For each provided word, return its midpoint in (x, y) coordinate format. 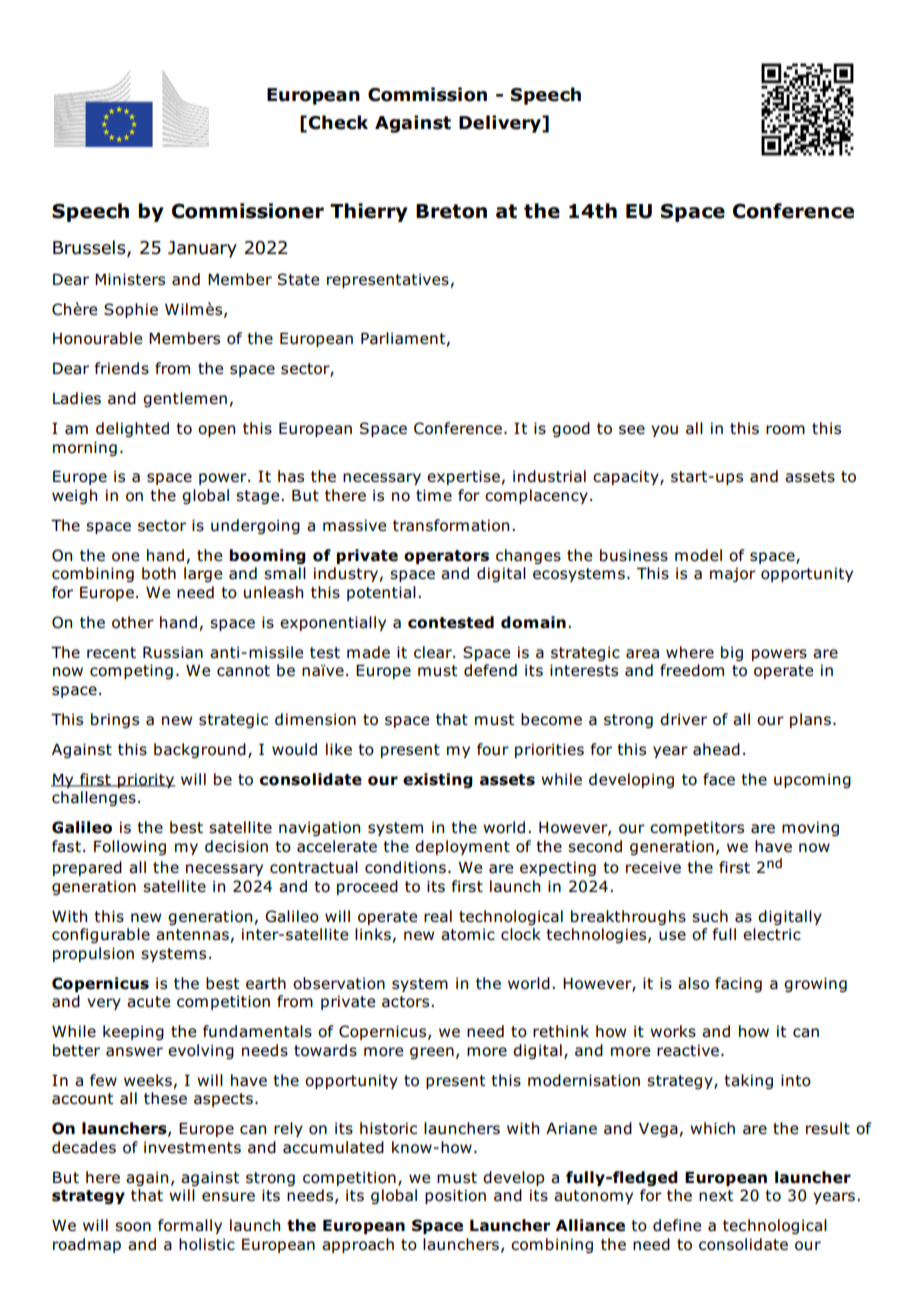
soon (133, 1227)
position (455, 1196)
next (716, 1195)
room (785, 430)
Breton (451, 211)
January (202, 249)
